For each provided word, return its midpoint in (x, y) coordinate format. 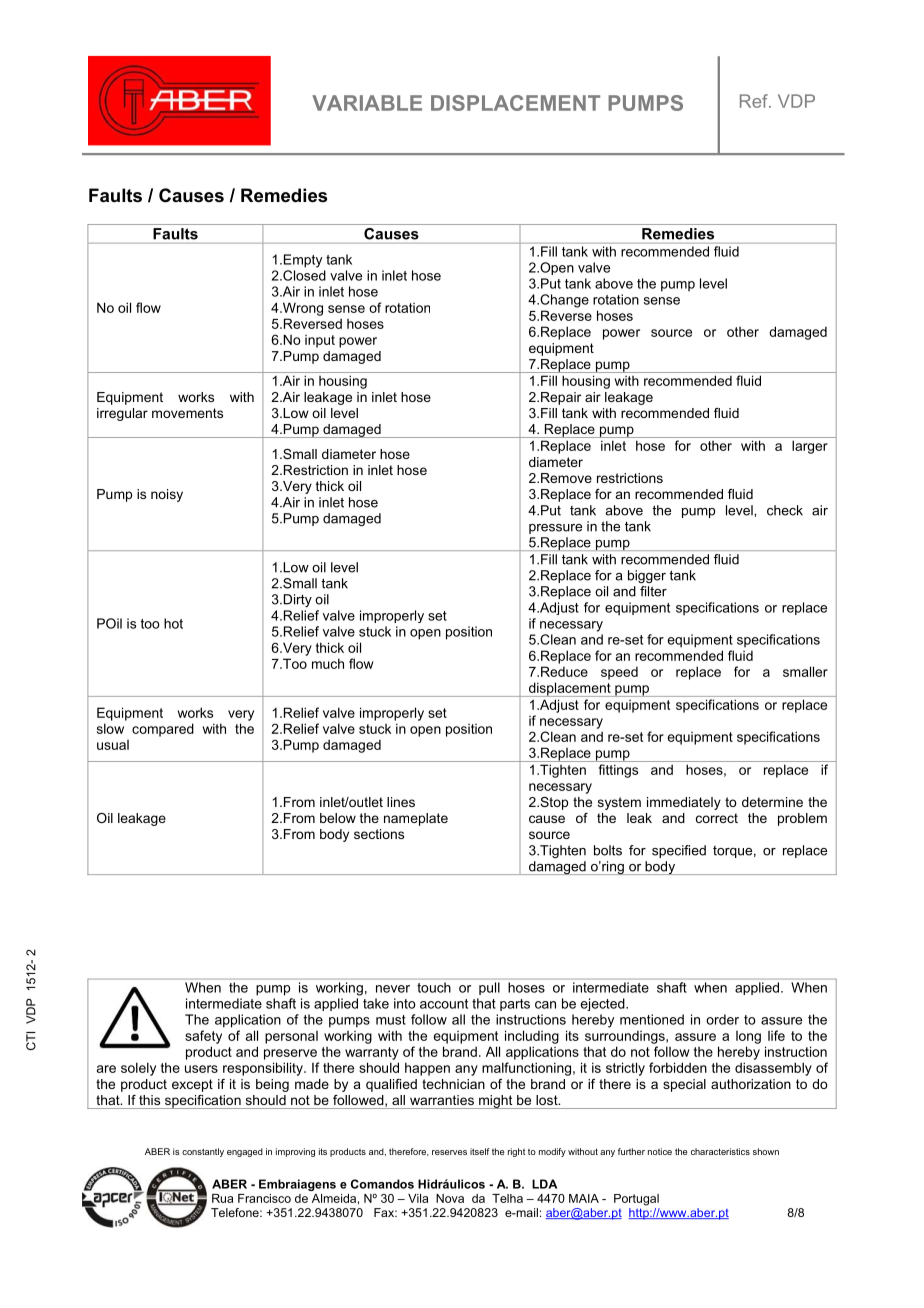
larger (810, 447)
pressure (555, 529)
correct (717, 818)
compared (163, 730)
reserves (449, 1152)
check (785, 510)
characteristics (720, 1151)
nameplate (416, 819)
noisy (167, 495)
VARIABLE (367, 103)
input (320, 341)
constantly (203, 1152)
